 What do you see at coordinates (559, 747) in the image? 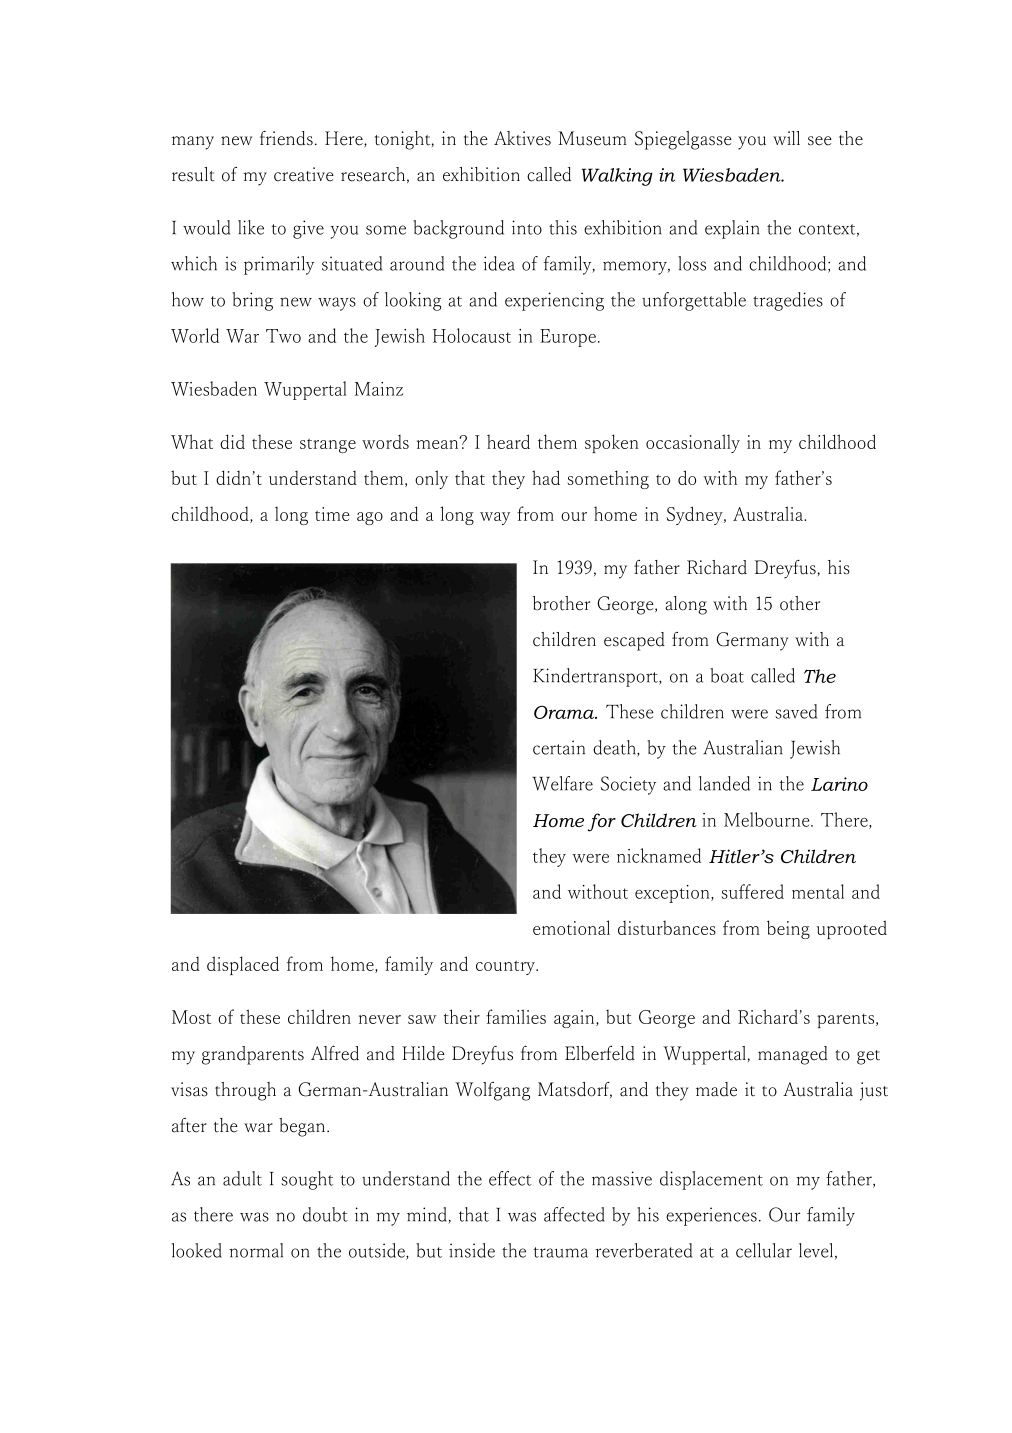
I see `certain` at bounding box center [559, 747].
